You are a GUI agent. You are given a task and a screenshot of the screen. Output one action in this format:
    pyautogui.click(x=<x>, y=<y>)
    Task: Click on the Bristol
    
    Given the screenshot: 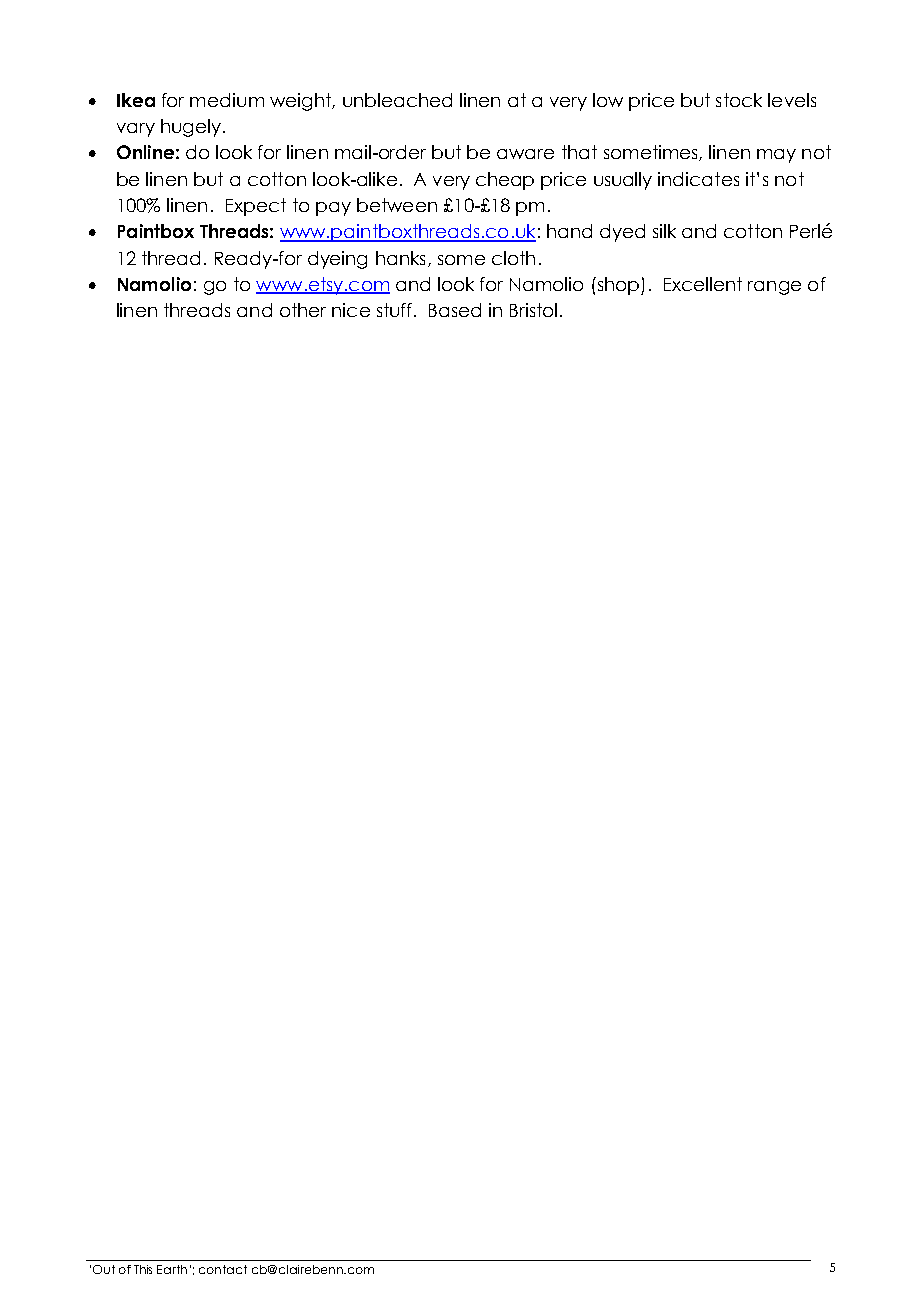 What is the action you would take?
    pyautogui.click(x=533, y=310)
